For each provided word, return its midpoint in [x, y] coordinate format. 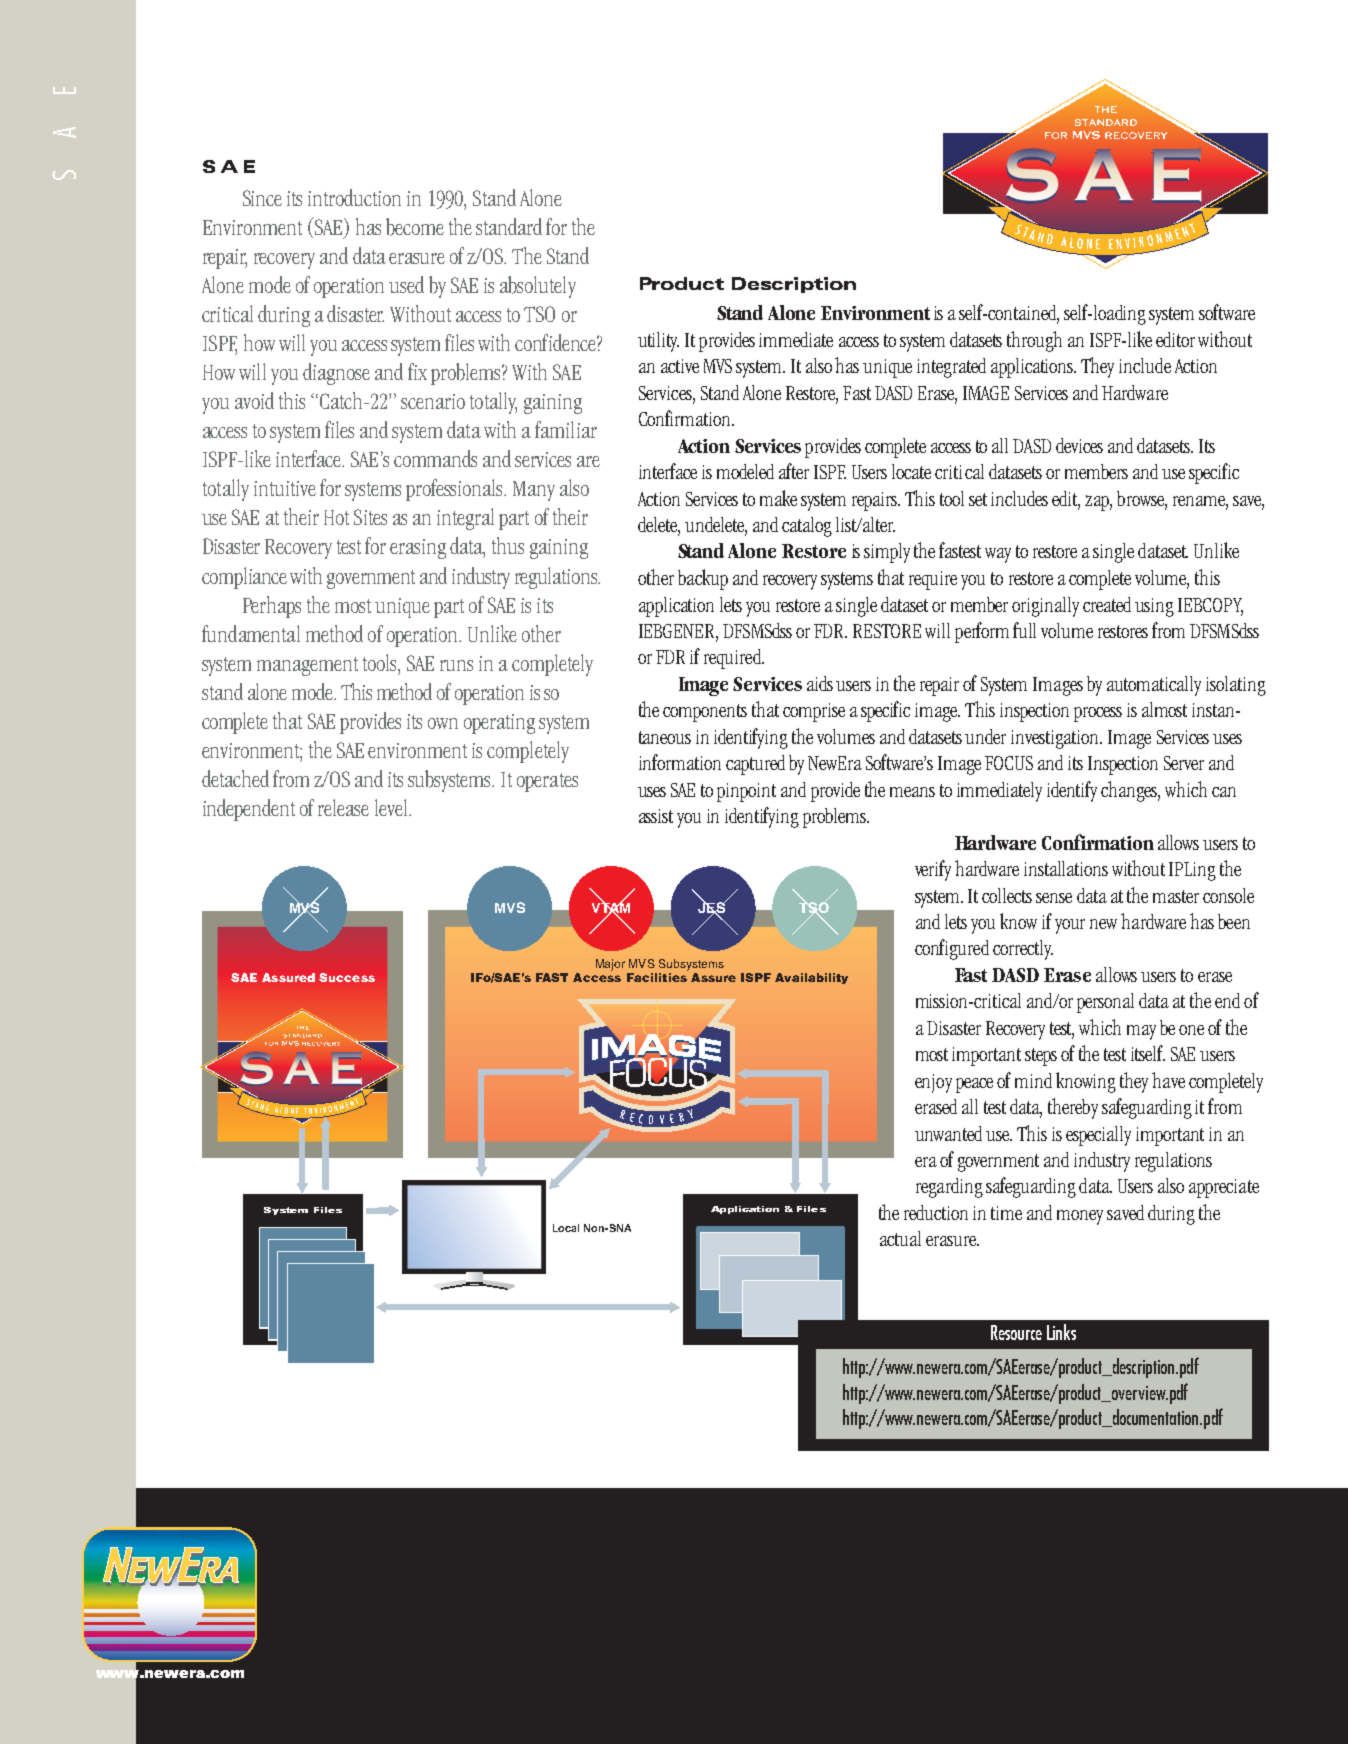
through [1034, 341]
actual [900, 1238]
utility [658, 342]
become [415, 227]
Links [1061, 1332]
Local [566, 1228]
